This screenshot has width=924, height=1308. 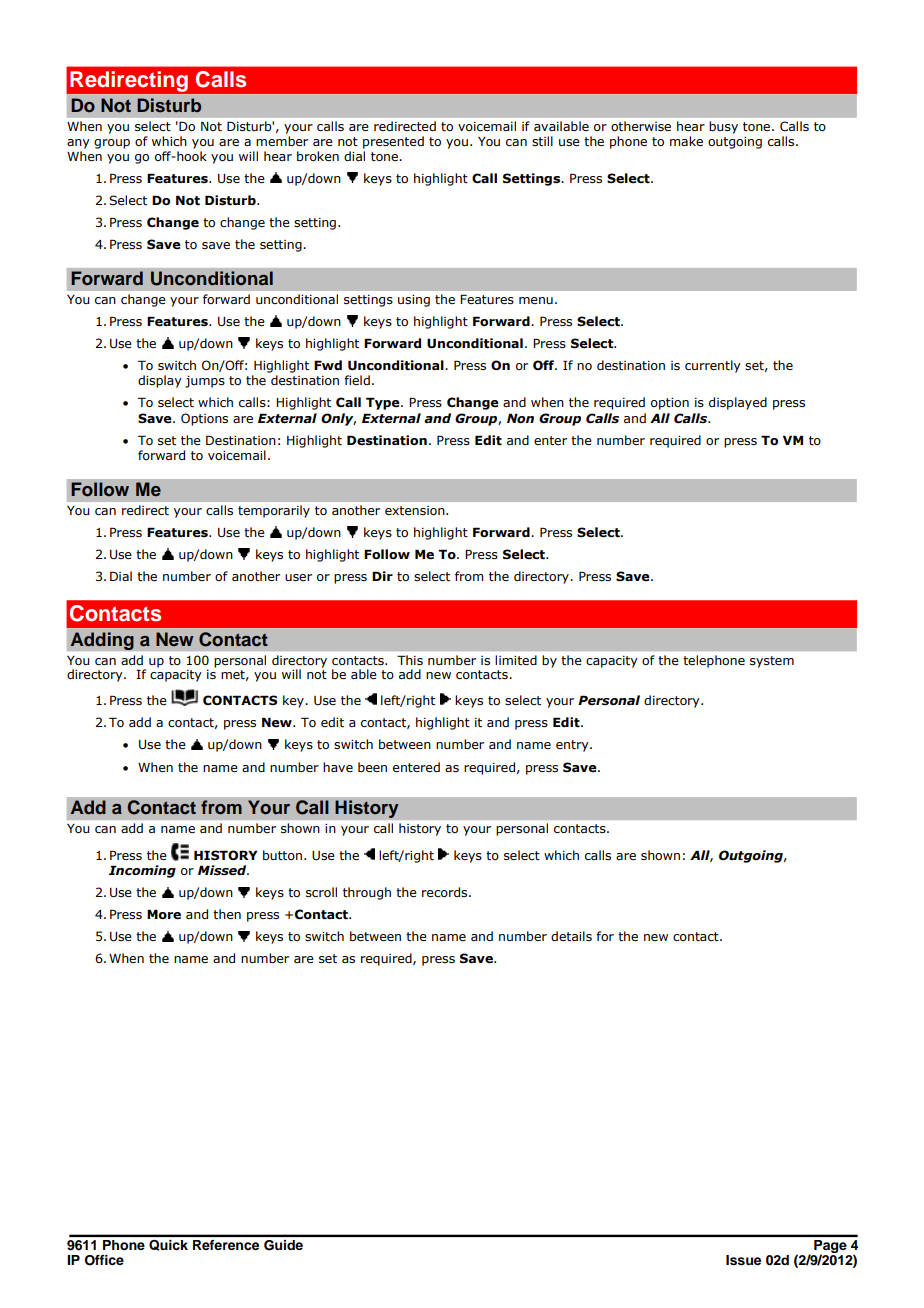 What do you see at coordinates (686, 141) in the screenshot?
I see `make` at bounding box center [686, 141].
